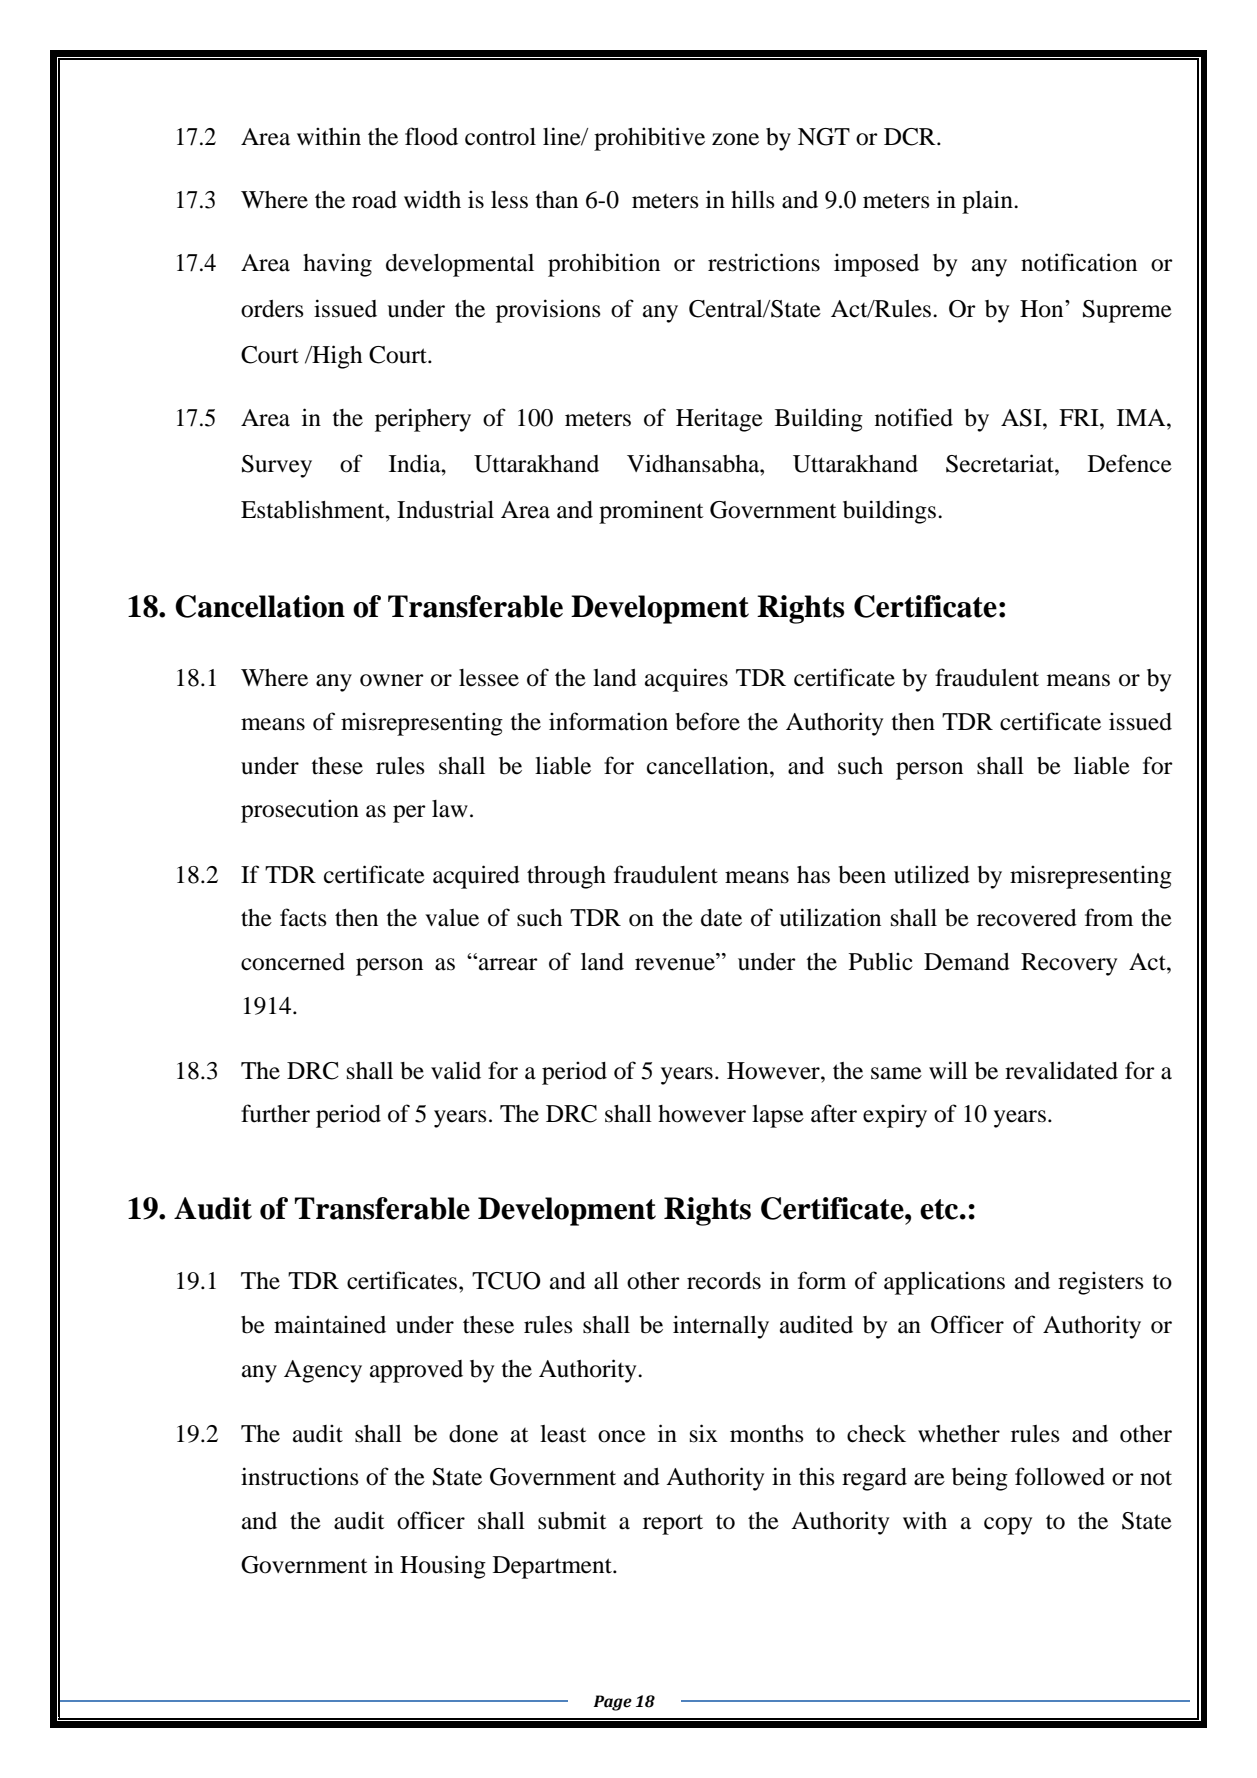 This page has width=1257, height=1778. Describe the element at coordinates (303, 917) in the page. I see `facts` at that location.
